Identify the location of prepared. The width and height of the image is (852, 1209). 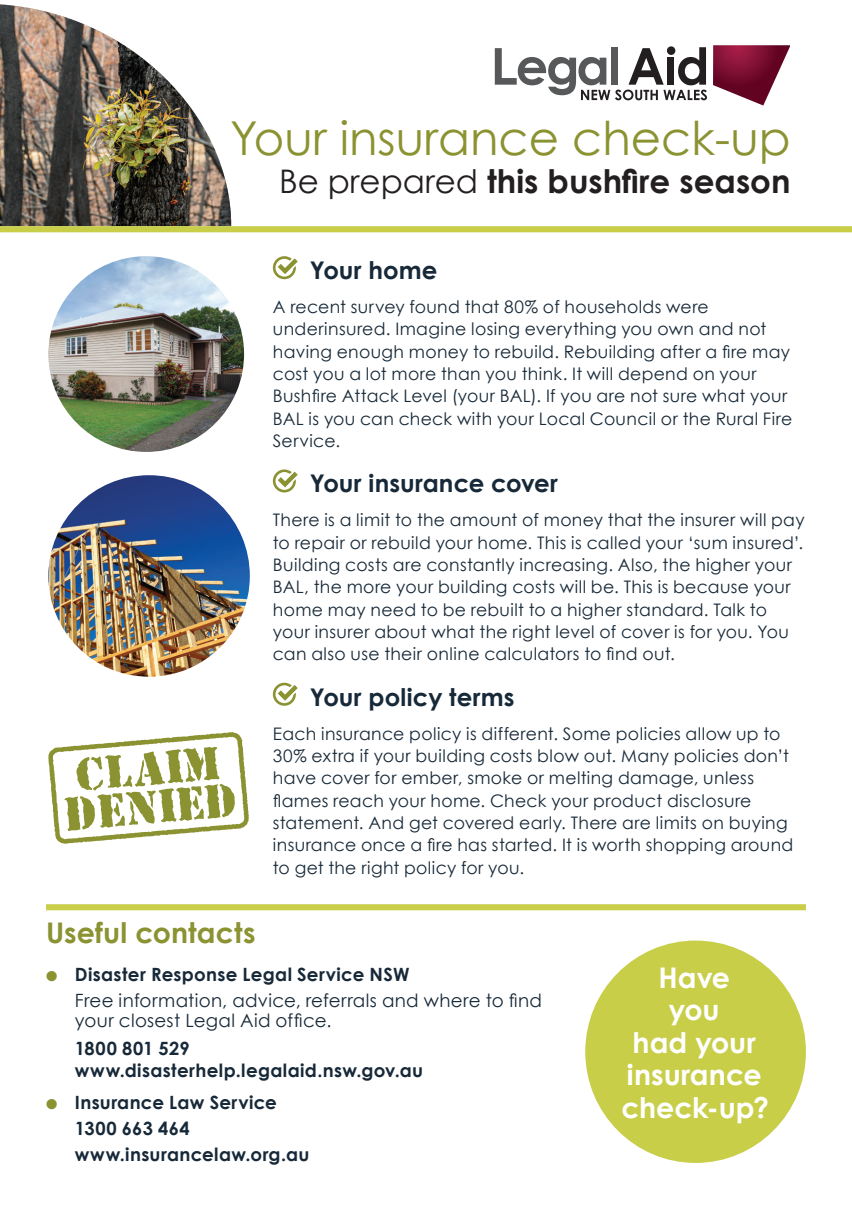
(403, 184).
